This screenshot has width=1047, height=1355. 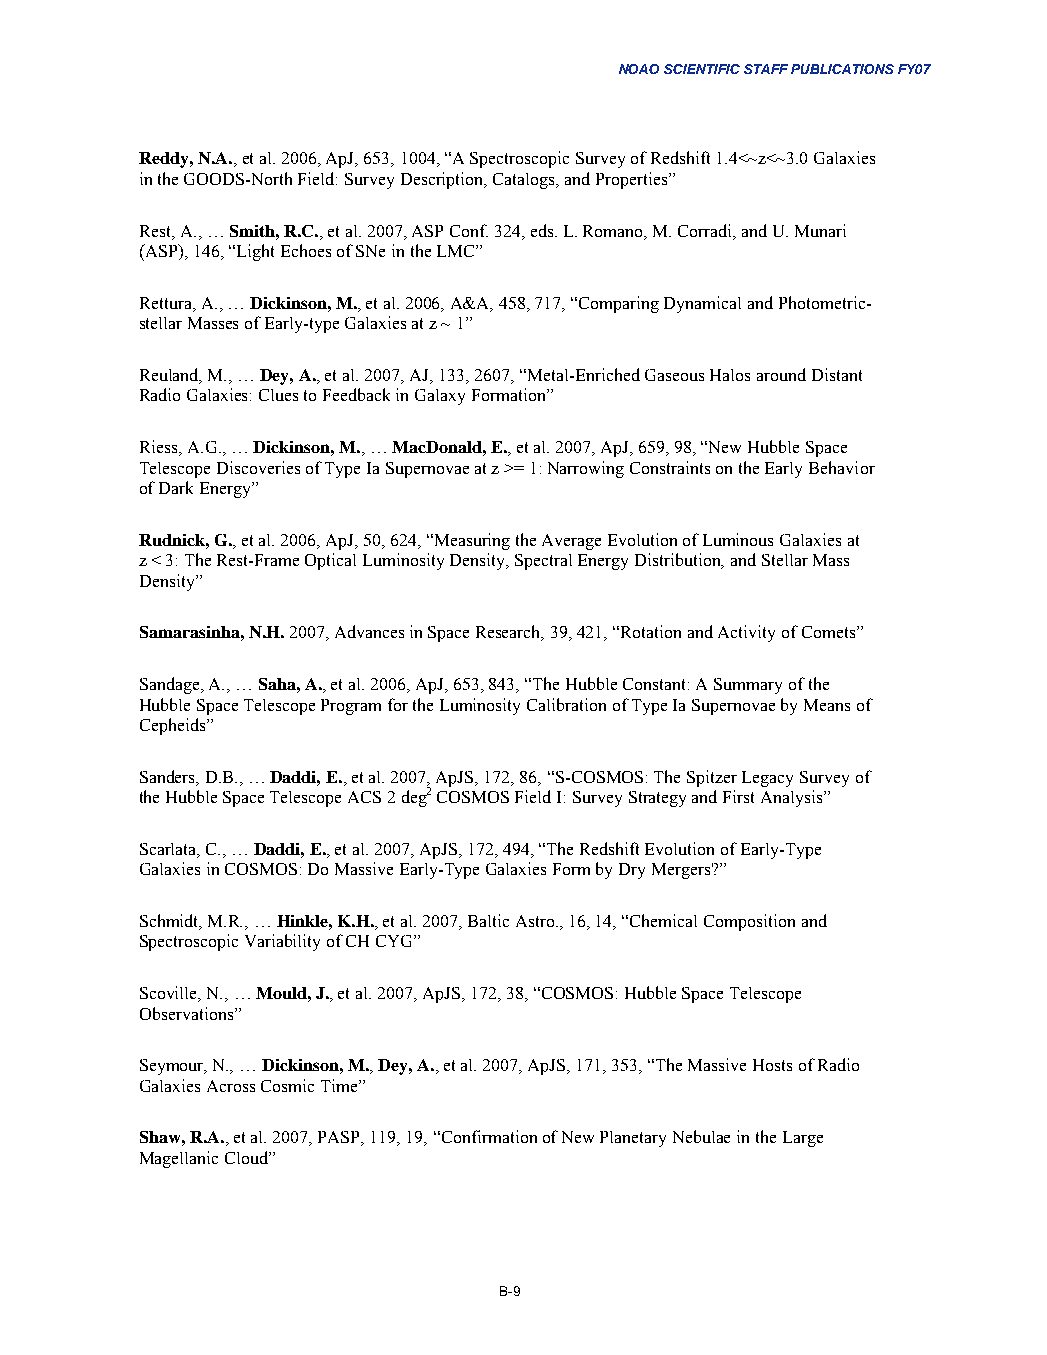 I want to click on Large, so click(x=803, y=1139).
